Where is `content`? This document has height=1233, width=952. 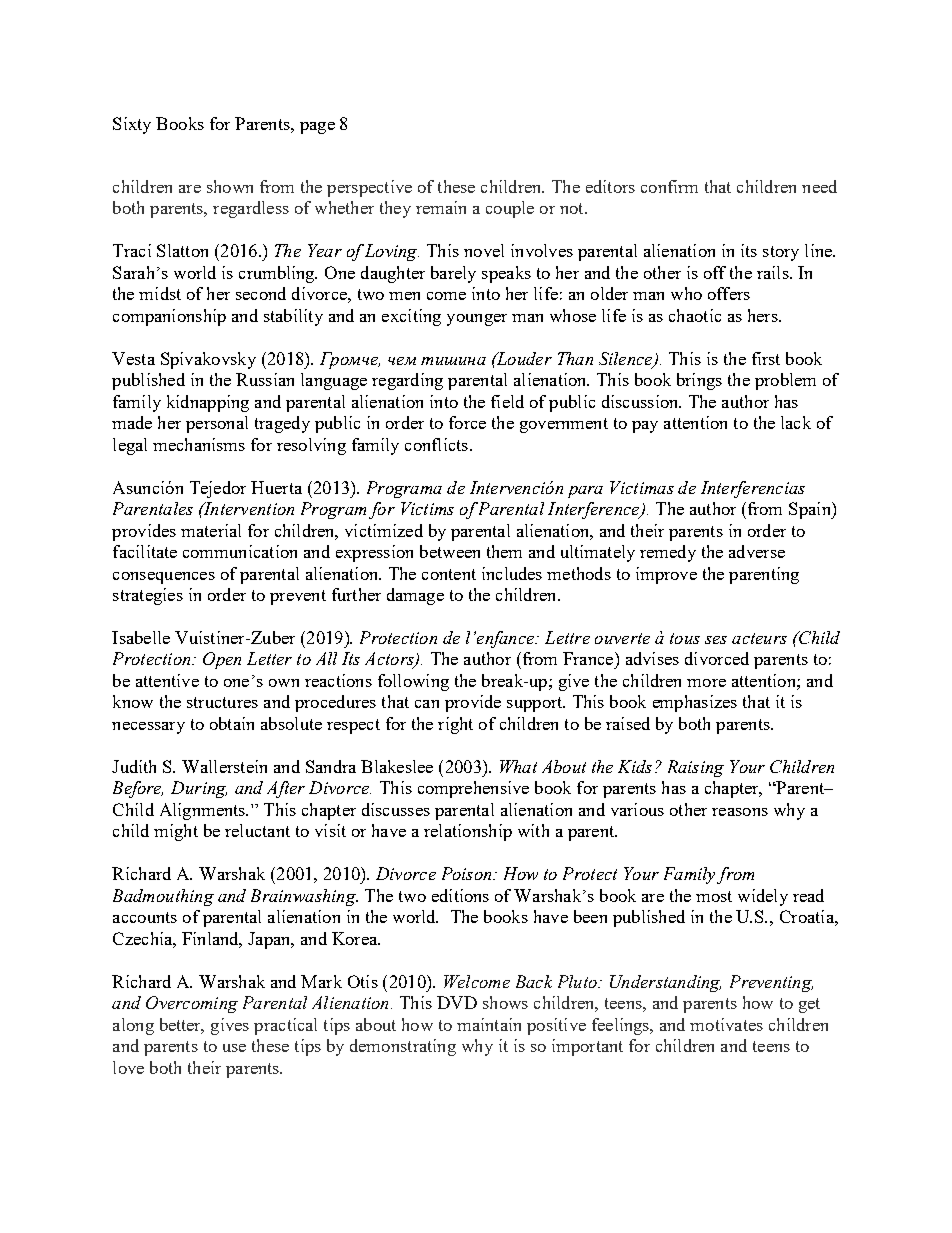
content is located at coordinates (449, 574).
